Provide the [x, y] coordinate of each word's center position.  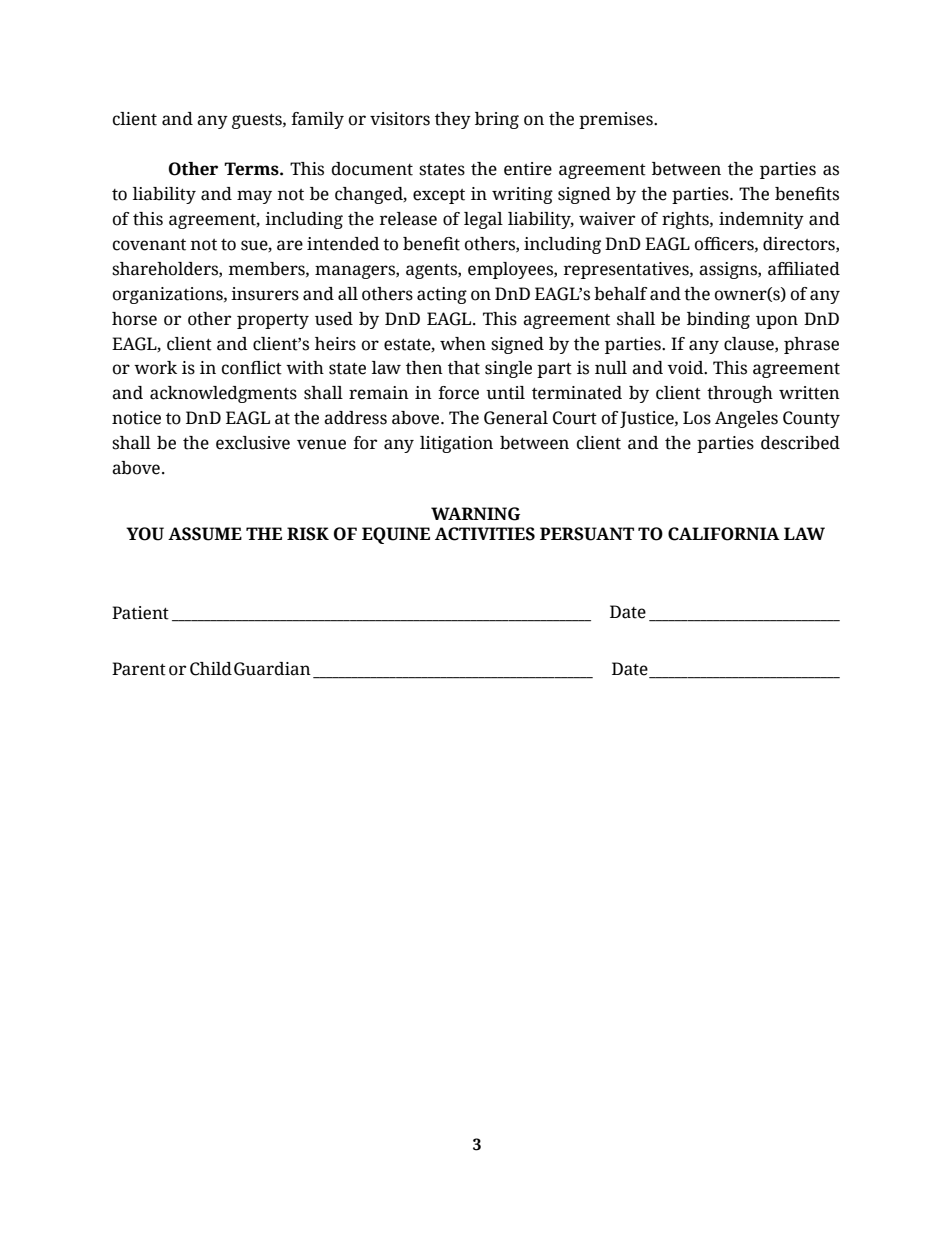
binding [718, 320]
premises [617, 120]
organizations [169, 295]
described [800, 443]
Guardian [272, 669]
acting [442, 295]
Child [211, 669]
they [453, 120]
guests [258, 121]
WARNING [475, 514]
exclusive [253, 443]
